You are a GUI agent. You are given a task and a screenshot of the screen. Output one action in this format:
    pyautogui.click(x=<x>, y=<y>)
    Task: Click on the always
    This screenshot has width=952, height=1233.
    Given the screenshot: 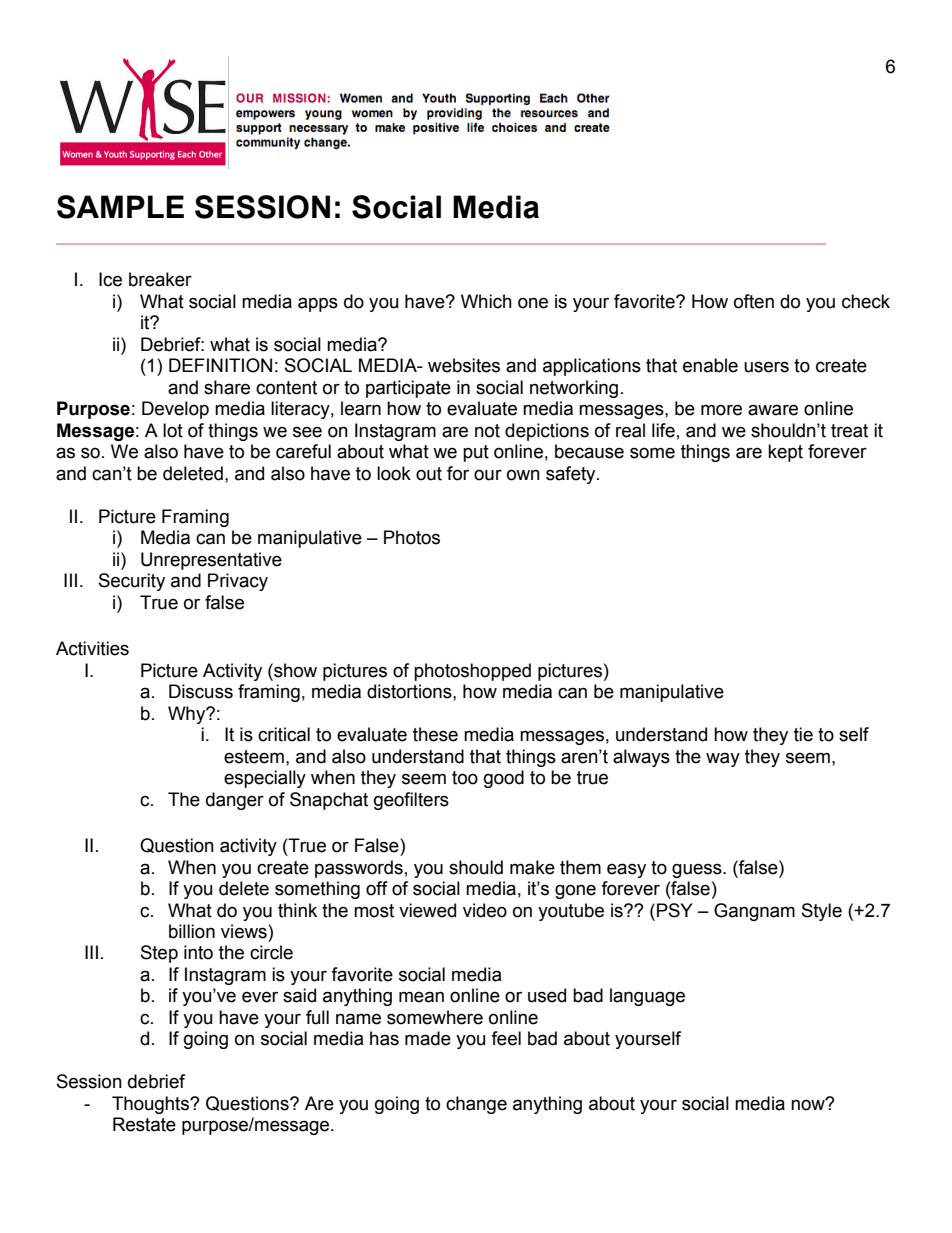 What is the action you would take?
    pyautogui.click(x=641, y=758)
